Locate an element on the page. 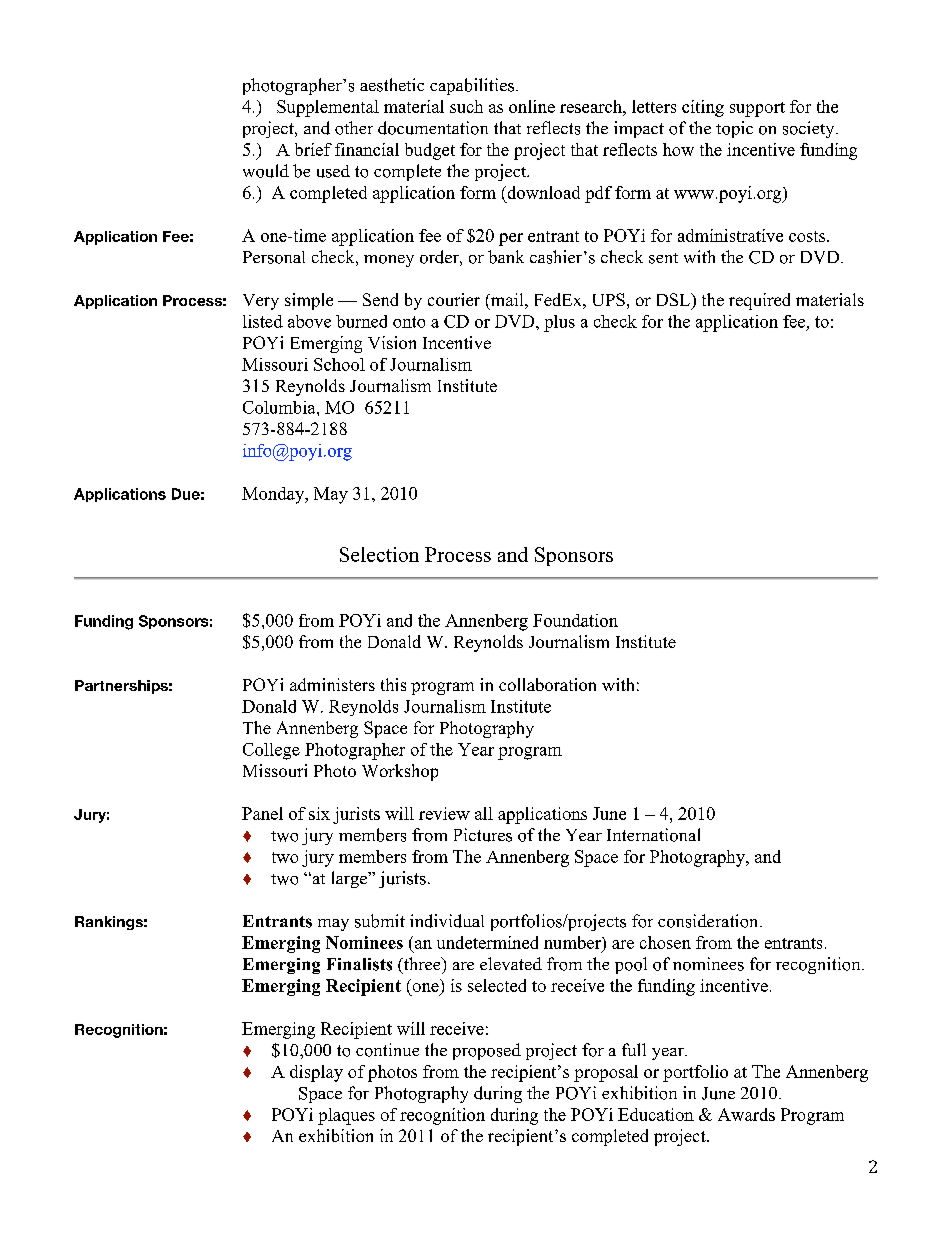  simple is located at coordinates (309, 301).
